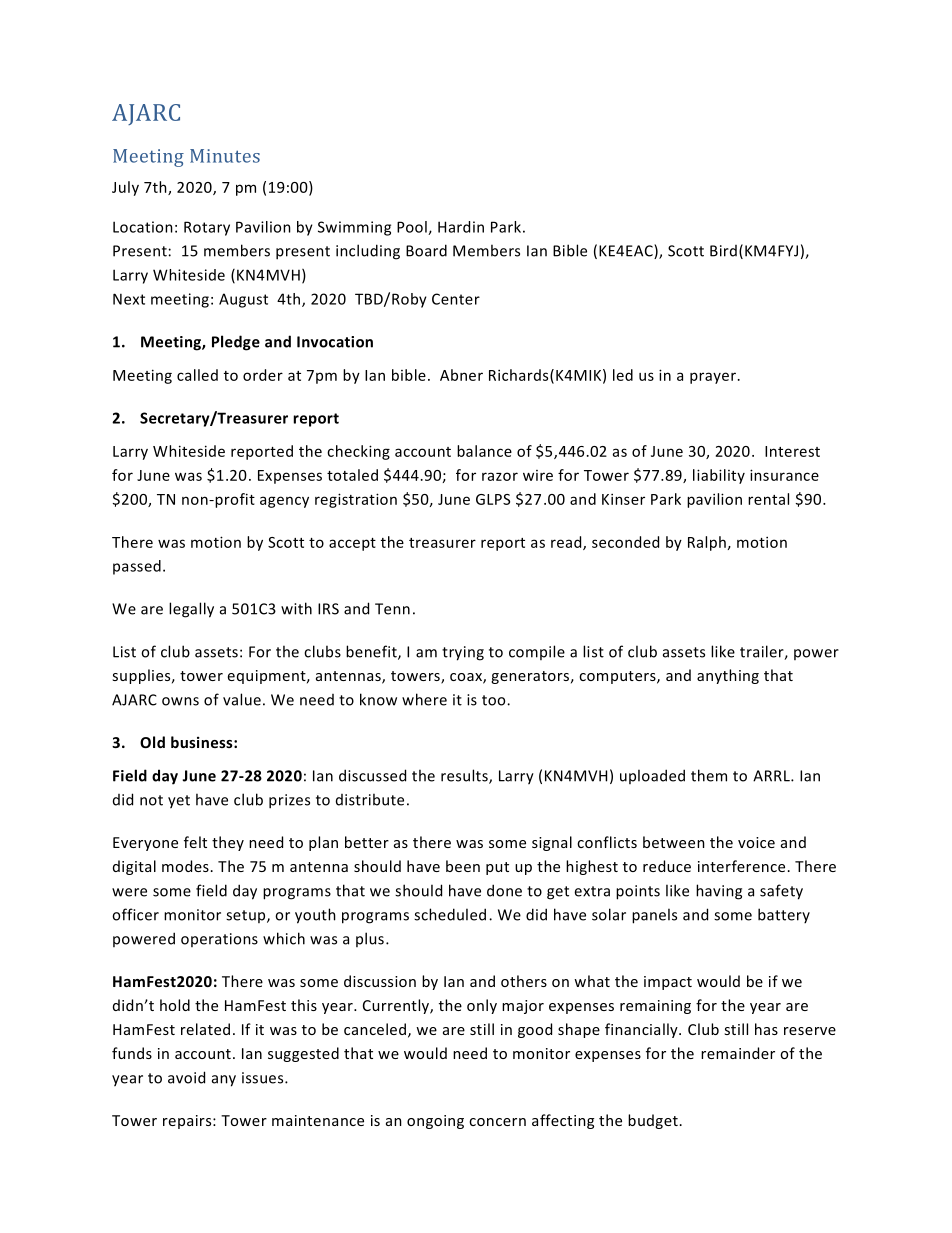  What do you see at coordinates (713, 378) in the screenshot?
I see `prayer` at bounding box center [713, 378].
